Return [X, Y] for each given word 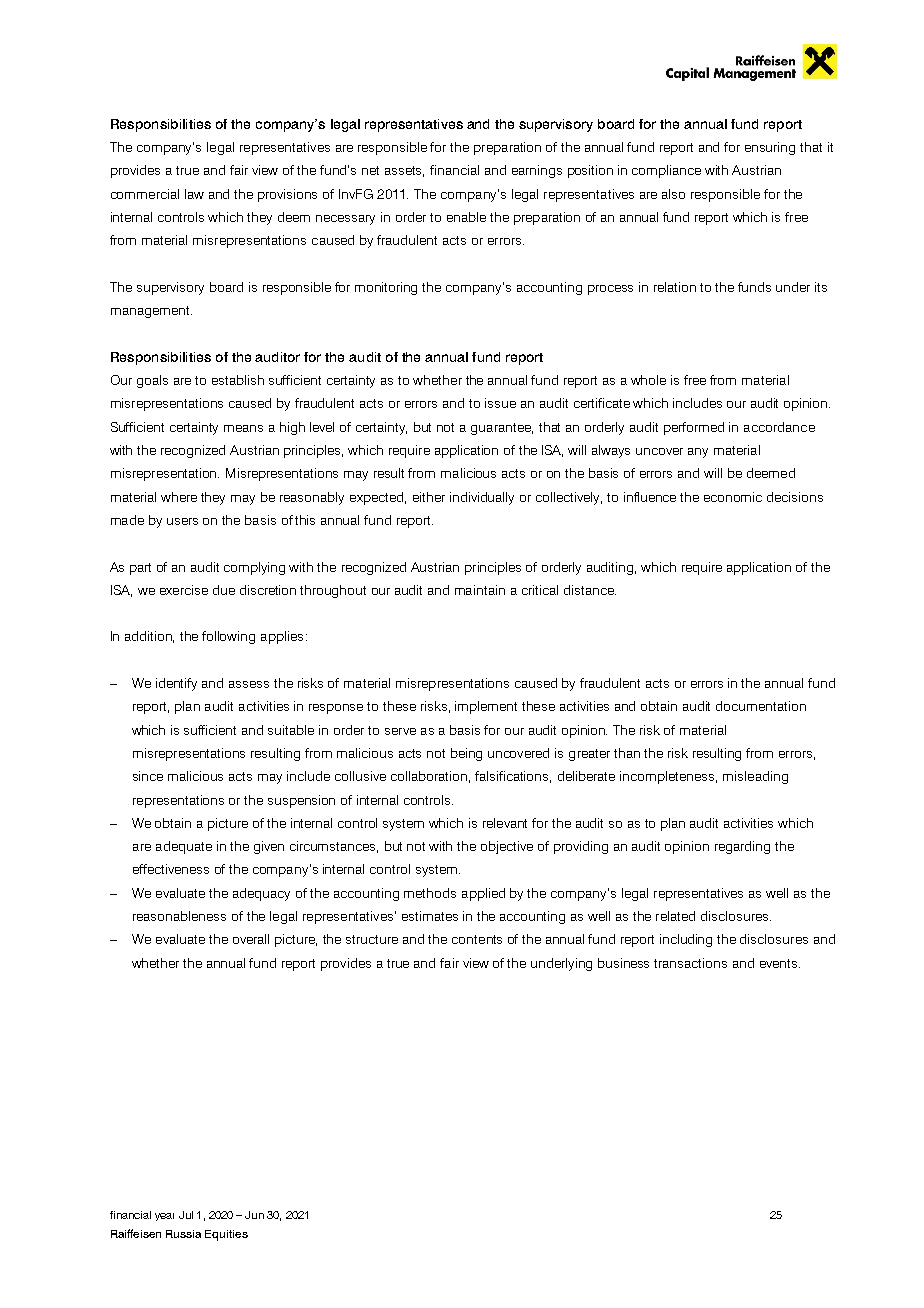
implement [486, 707]
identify [176, 684]
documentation [761, 706]
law [194, 194]
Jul [186, 1215]
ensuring [770, 148]
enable [466, 217]
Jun [254, 1215]
